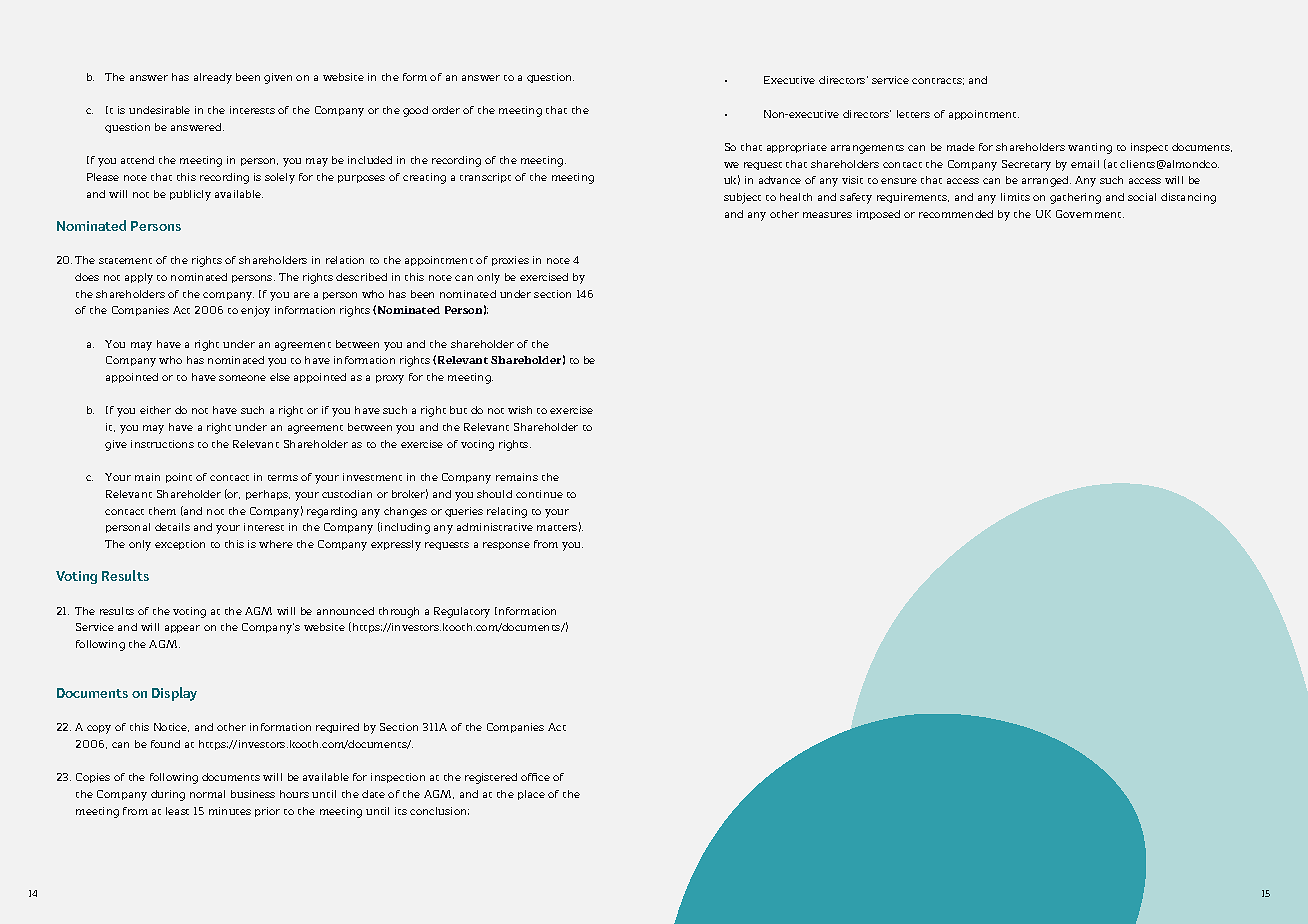 The height and width of the page is (924, 1308). Describe the element at coordinates (207, 794) in the page. I see `normal` at that location.
